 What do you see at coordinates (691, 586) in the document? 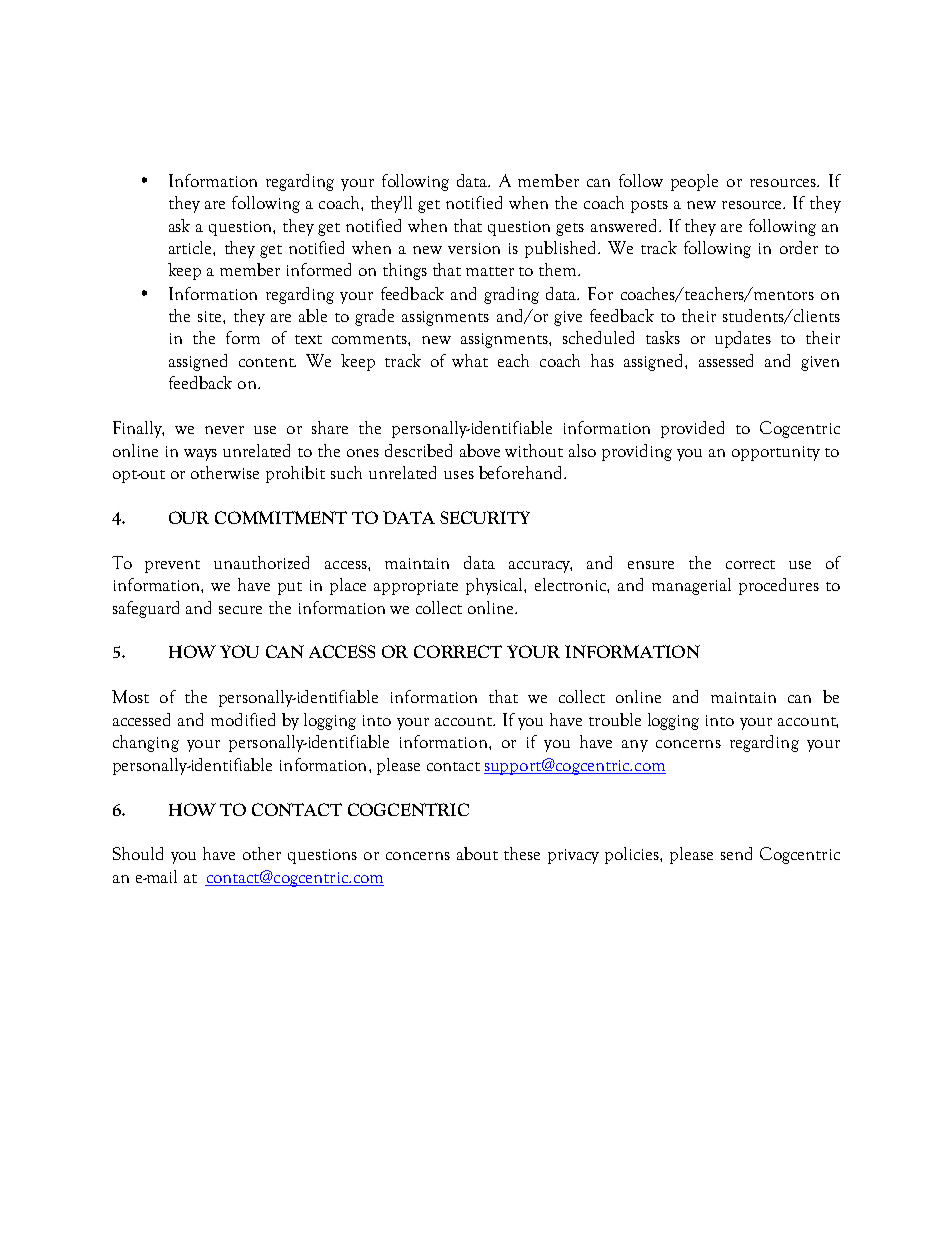
I see `managerial` at bounding box center [691, 586].
